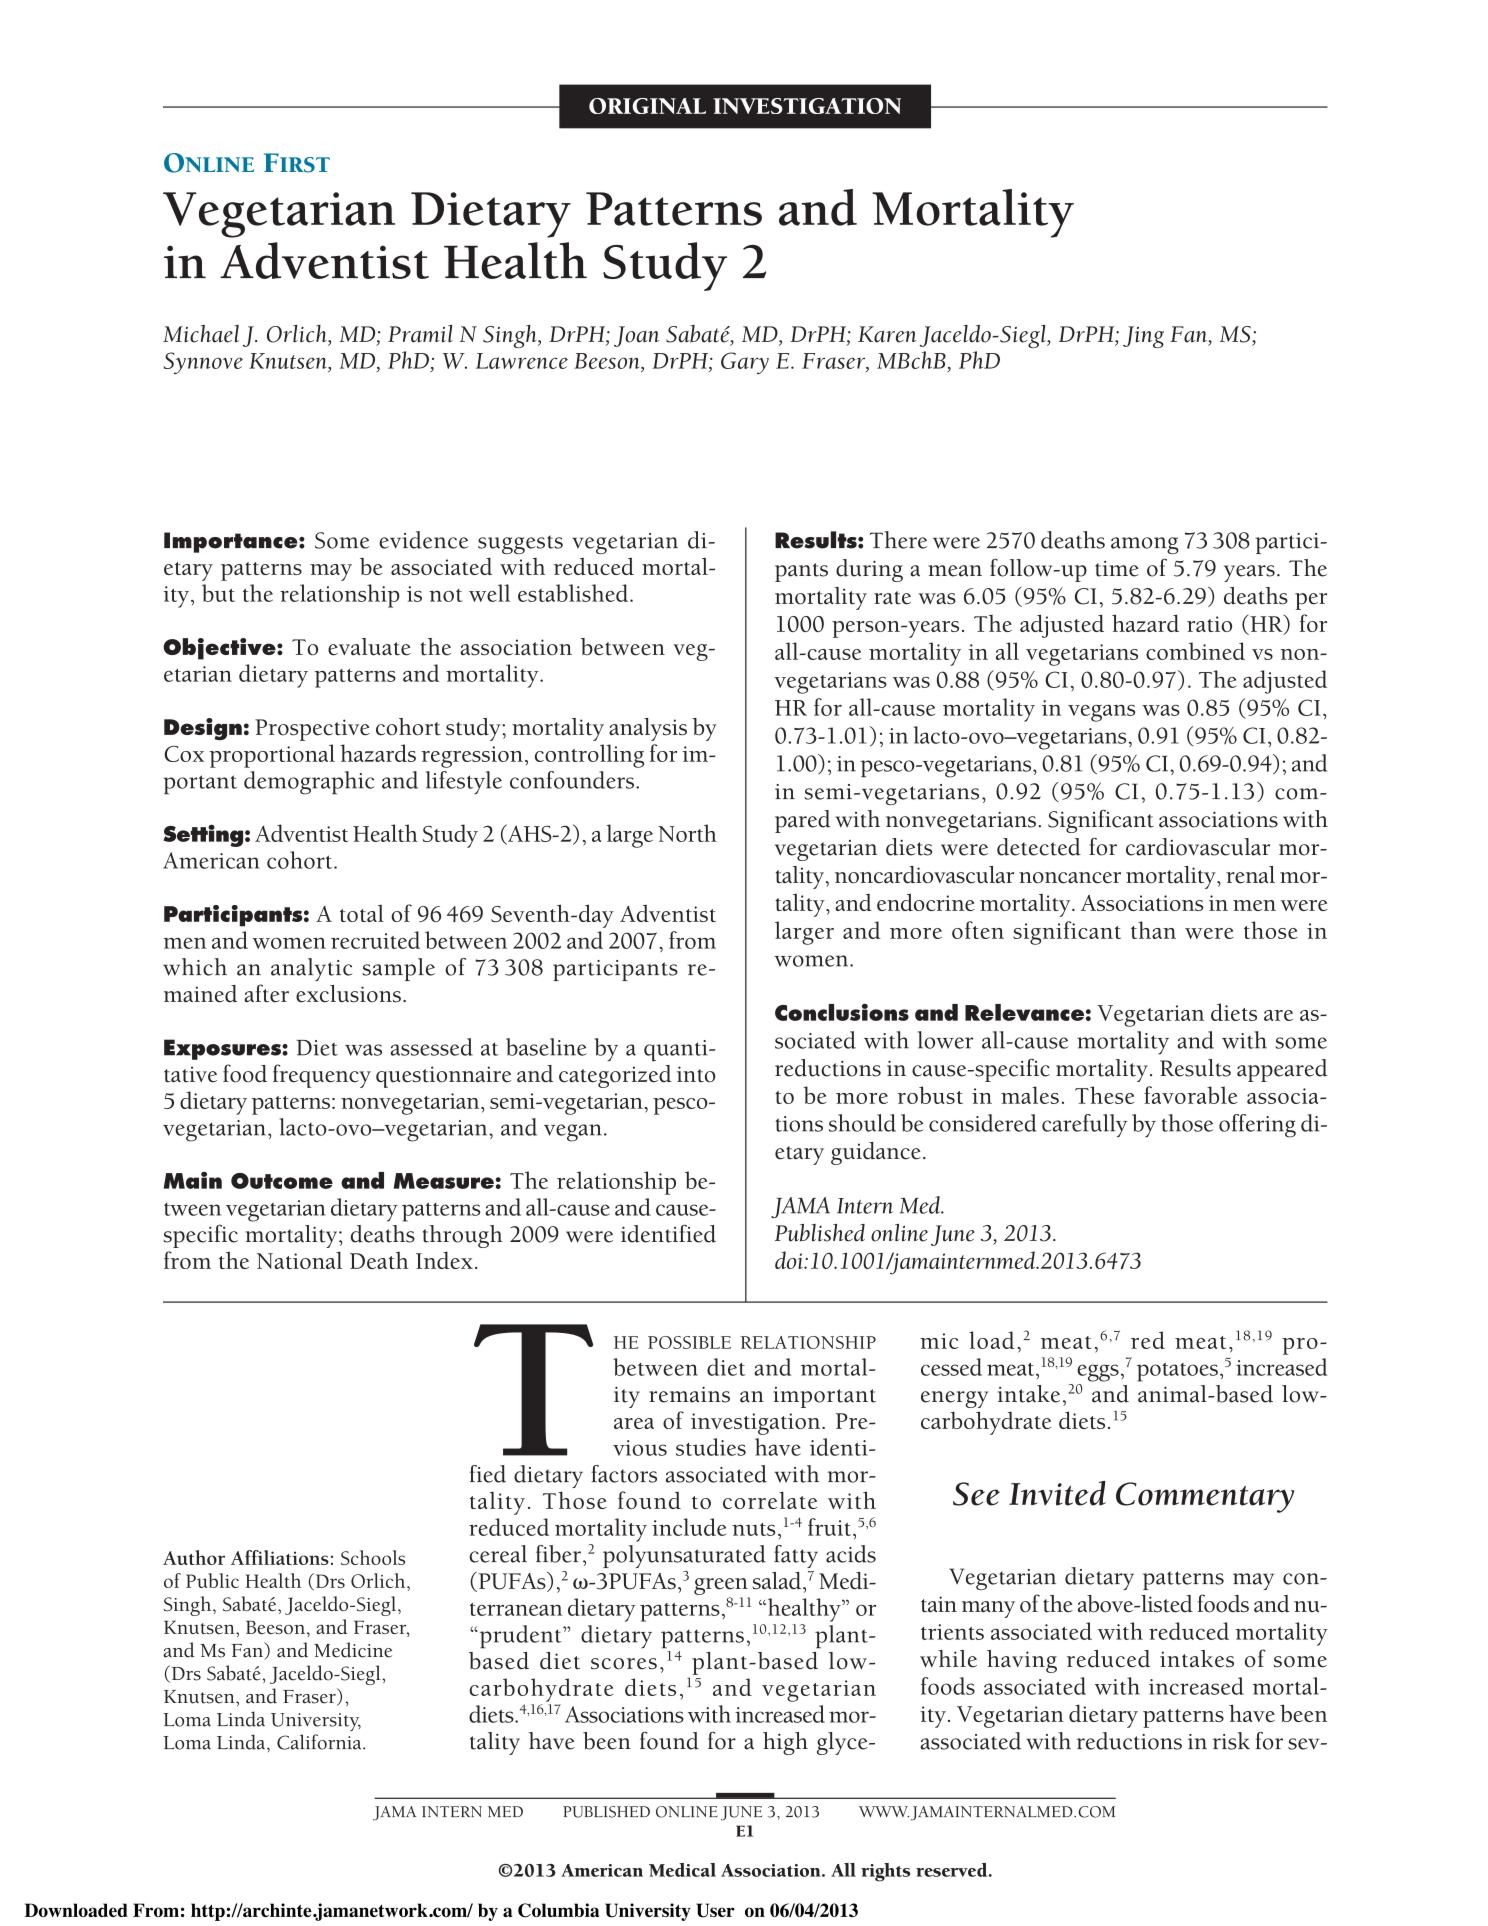 Image resolution: width=1488 pixels, height=1926 pixels. I want to click on exclusions, so click(348, 994).
